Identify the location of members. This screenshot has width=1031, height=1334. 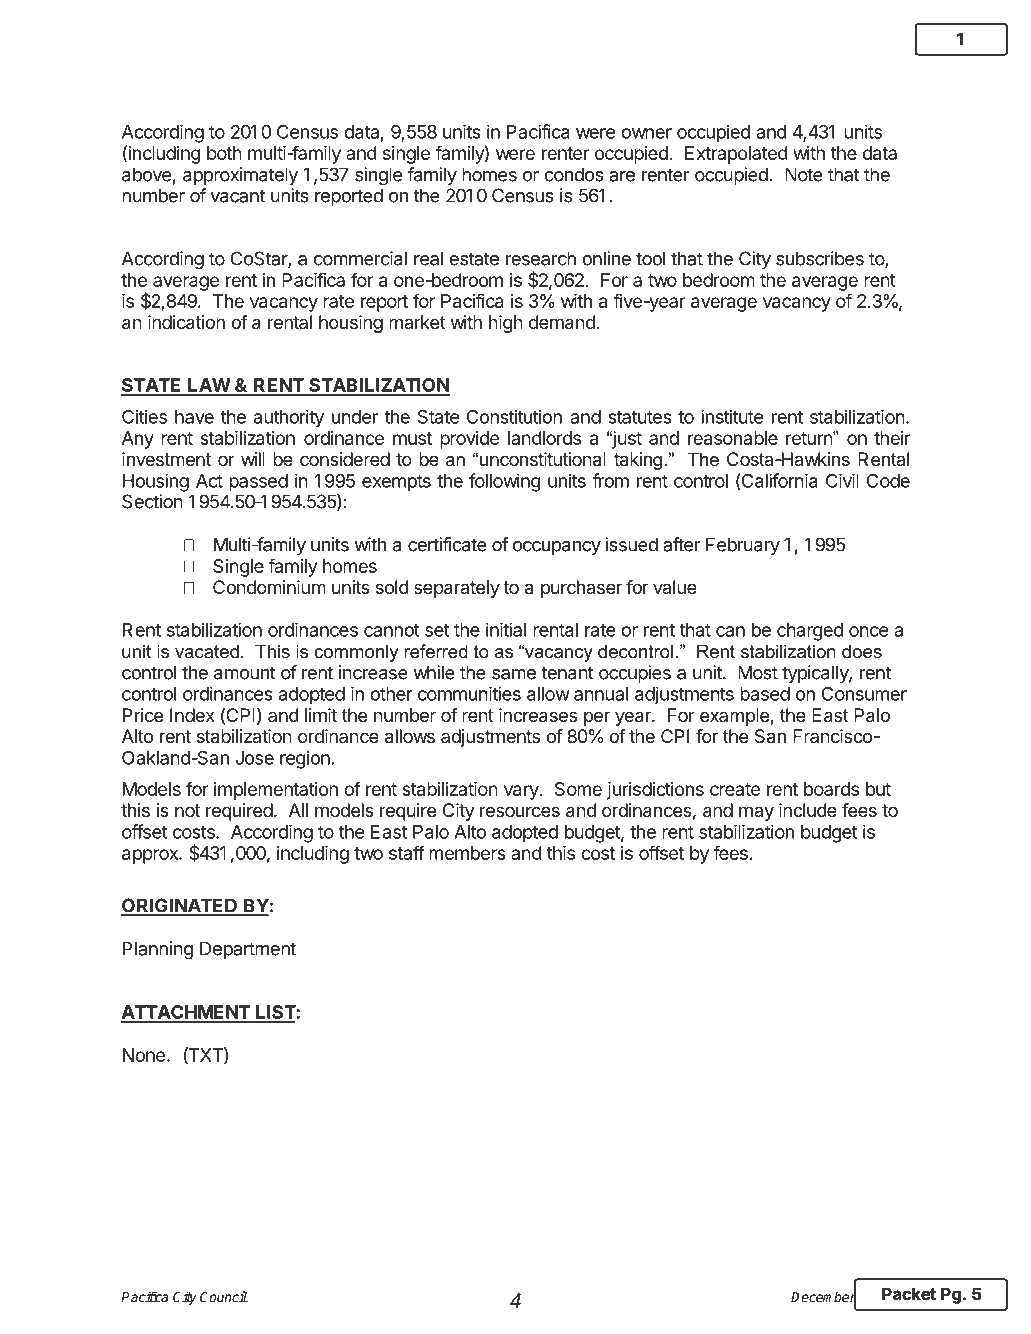
(467, 853).
